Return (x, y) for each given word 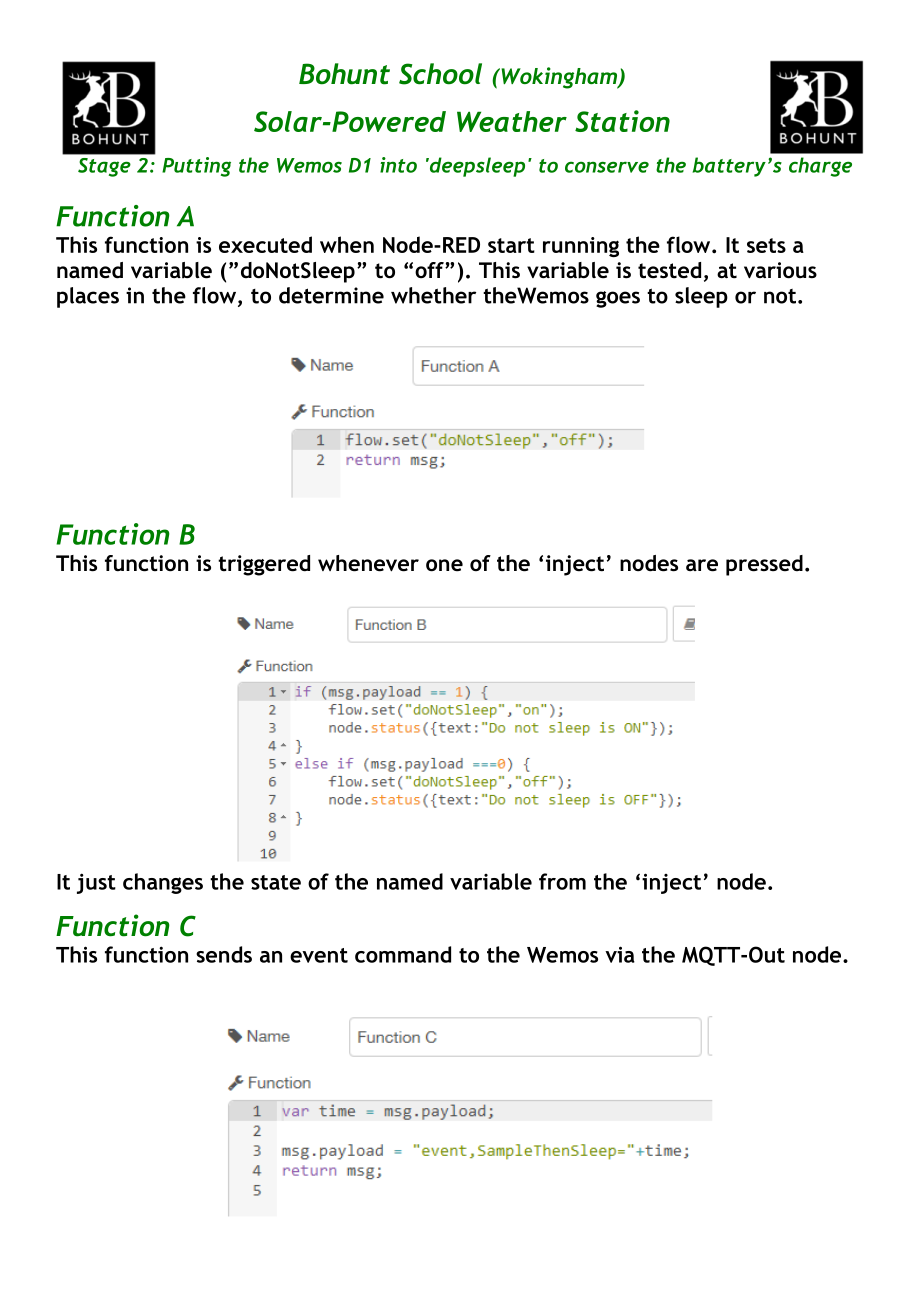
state (276, 882)
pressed (764, 565)
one (444, 565)
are (702, 565)
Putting (196, 167)
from (562, 881)
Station (622, 121)
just (96, 883)
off (430, 270)
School (440, 74)
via (620, 954)
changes (163, 883)
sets (766, 245)
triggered (264, 565)
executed (265, 244)
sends (224, 954)
